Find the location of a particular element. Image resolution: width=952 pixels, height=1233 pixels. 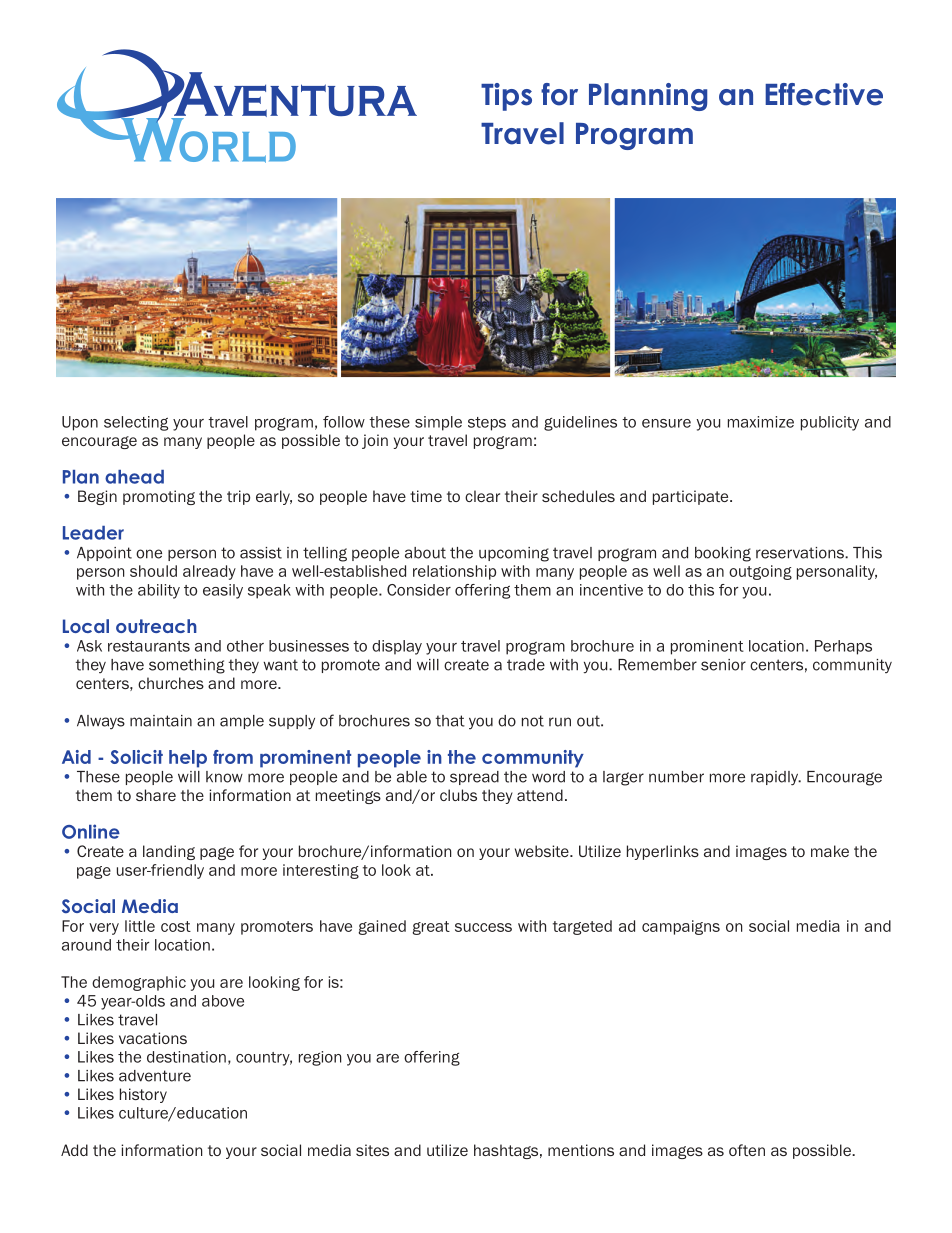

publicity is located at coordinates (830, 423).
